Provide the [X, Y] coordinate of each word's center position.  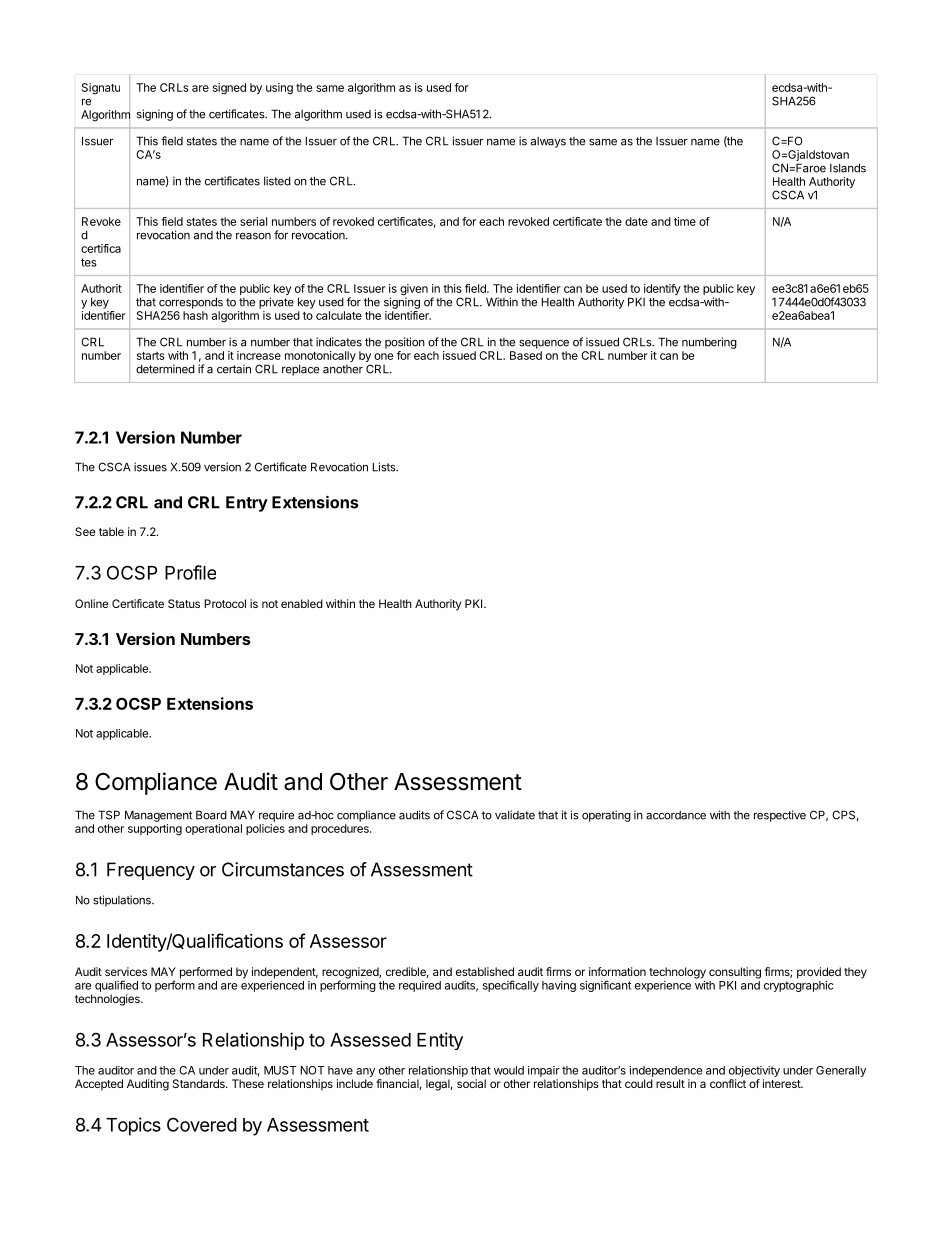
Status [184, 603]
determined [165, 369]
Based [526, 355]
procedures [341, 829]
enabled [302, 603]
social [471, 1083]
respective [780, 816]
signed [229, 89]
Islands [848, 168]
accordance [676, 815]
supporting [155, 830]
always [548, 142]
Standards [200, 1083]
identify [662, 291]
